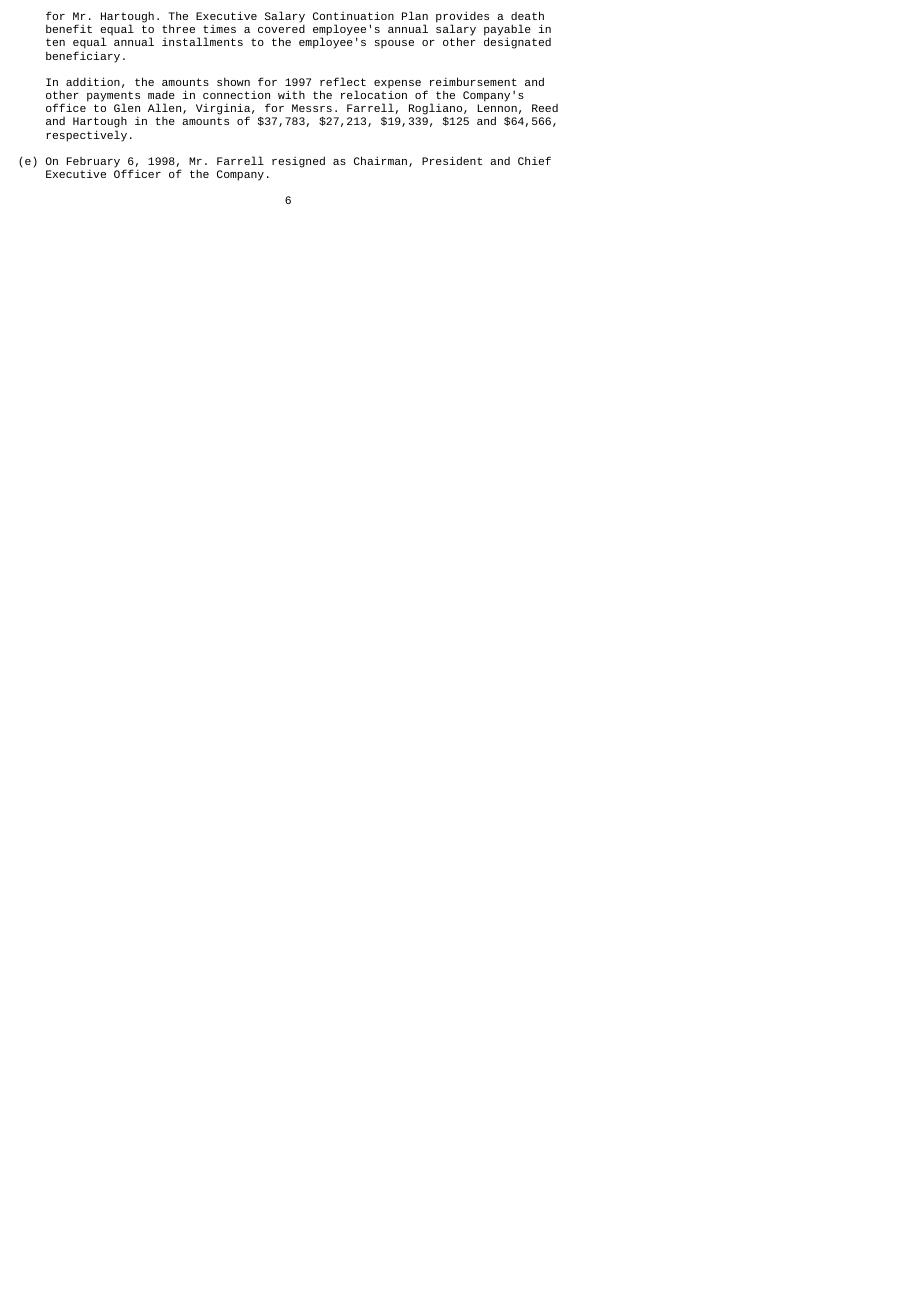 This screenshot has height=1308, width=924. Describe the element at coordinates (69, 28) in the screenshot. I see `benefit` at that location.
